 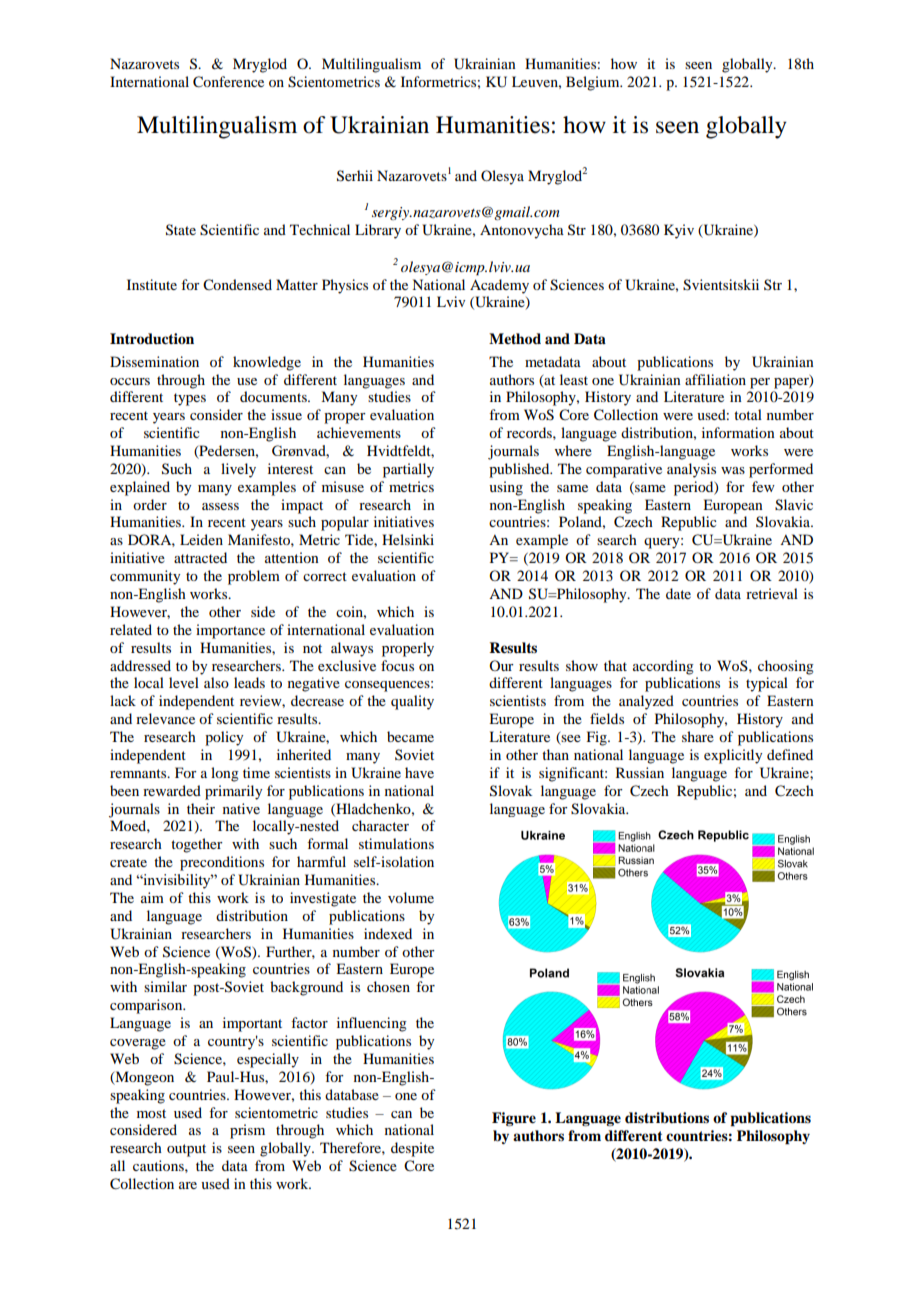 I want to click on preconditions, so click(x=222, y=863).
